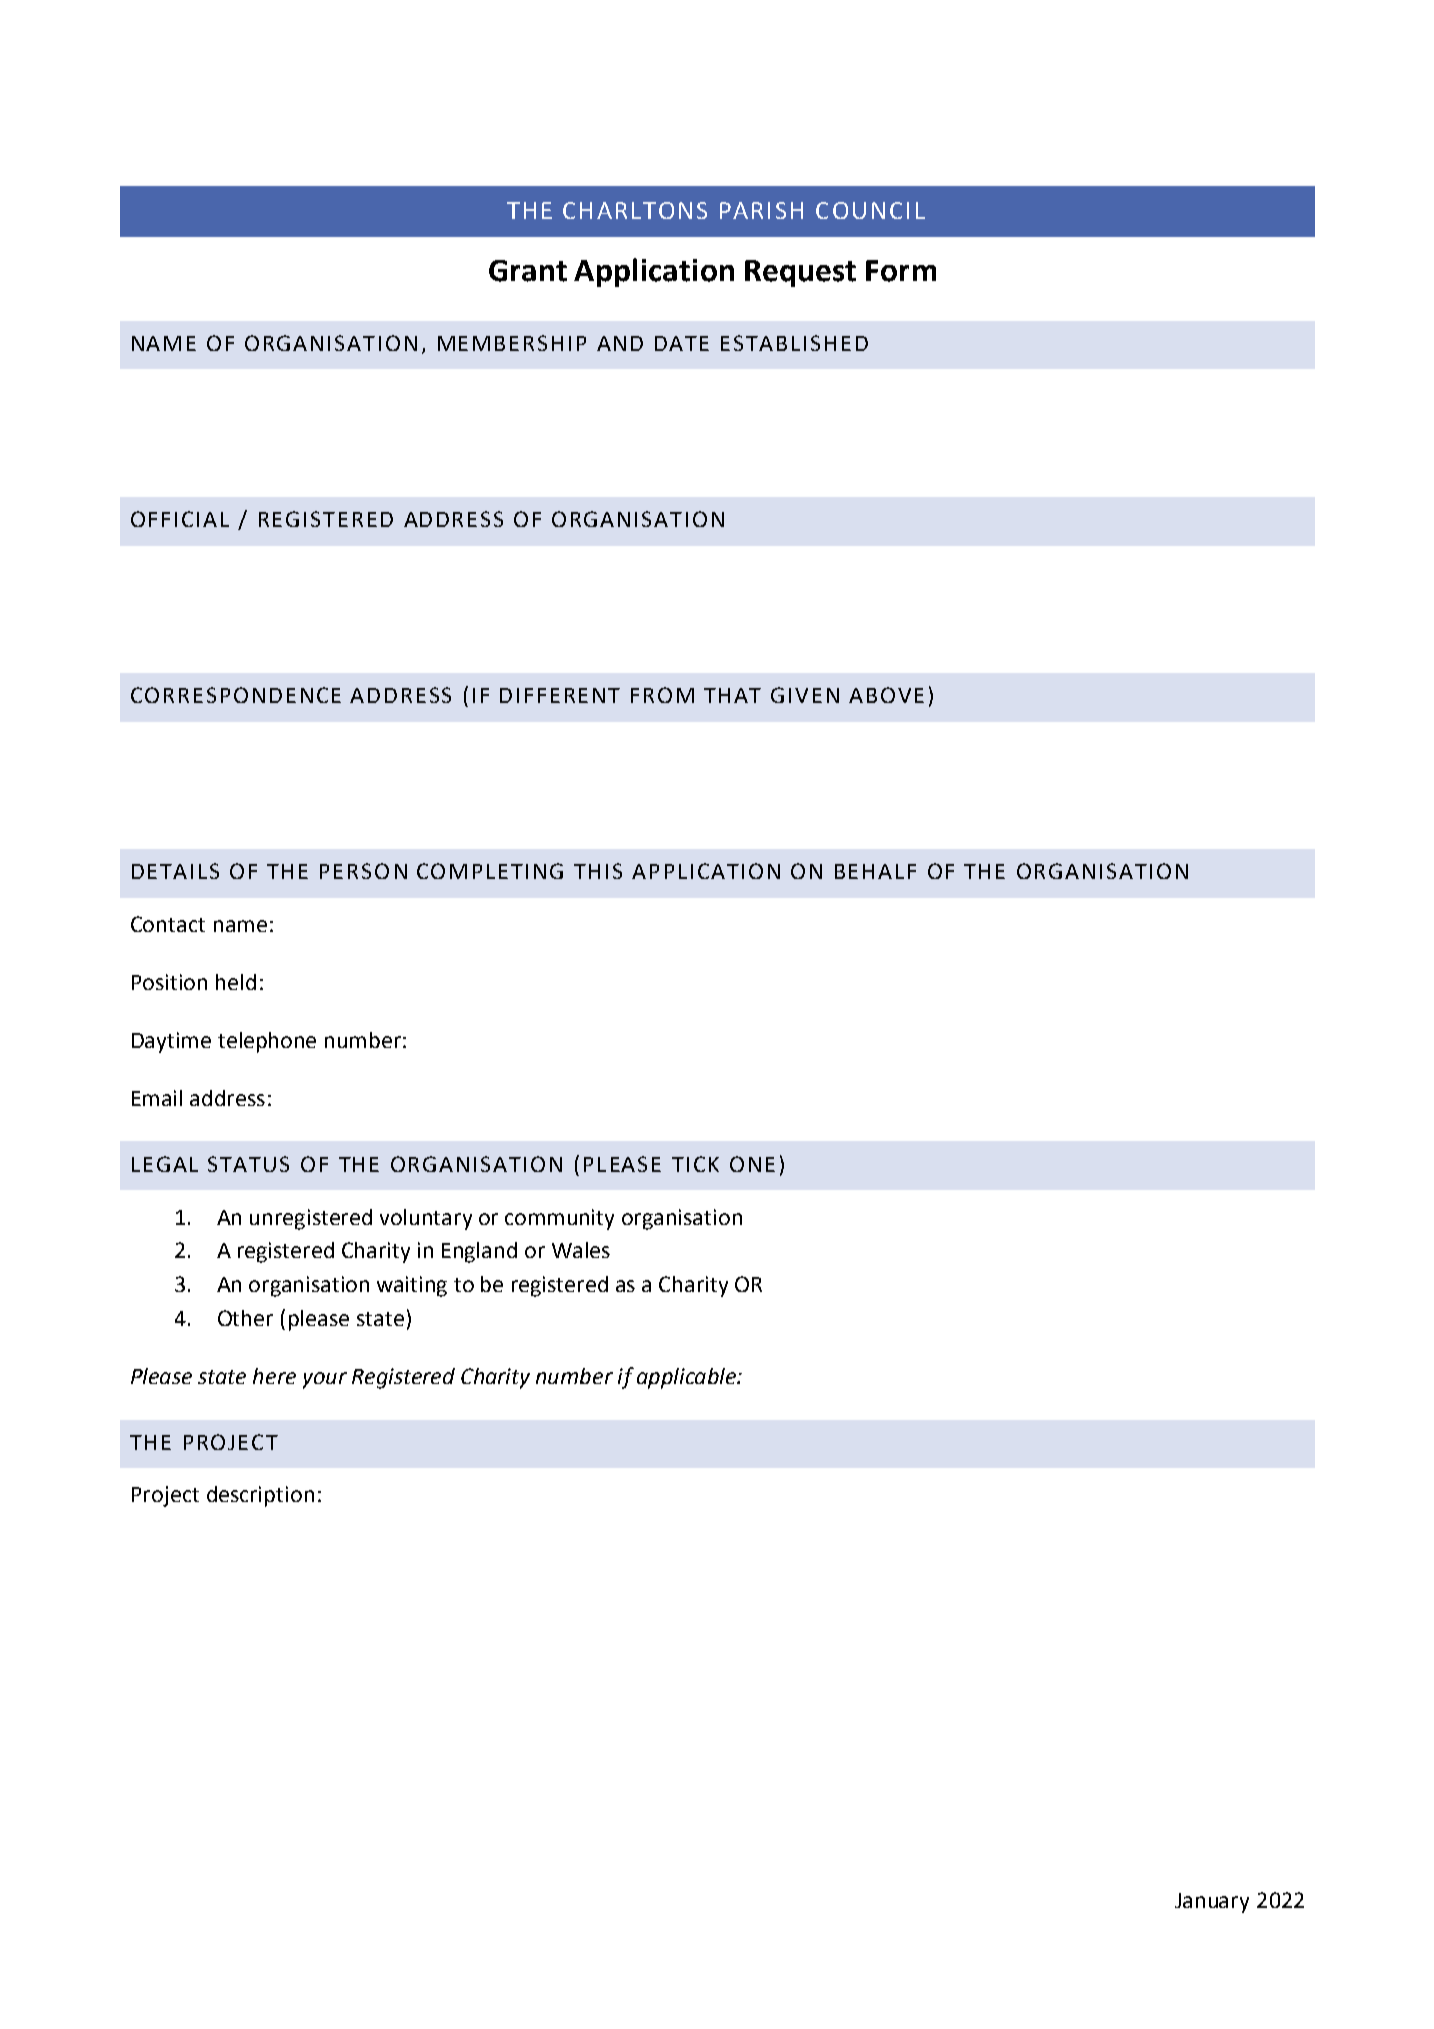 The height and width of the image is (2029, 1434). Describe the element at coordinates (687, 1378) in the image. I see `applicable` at that location.
